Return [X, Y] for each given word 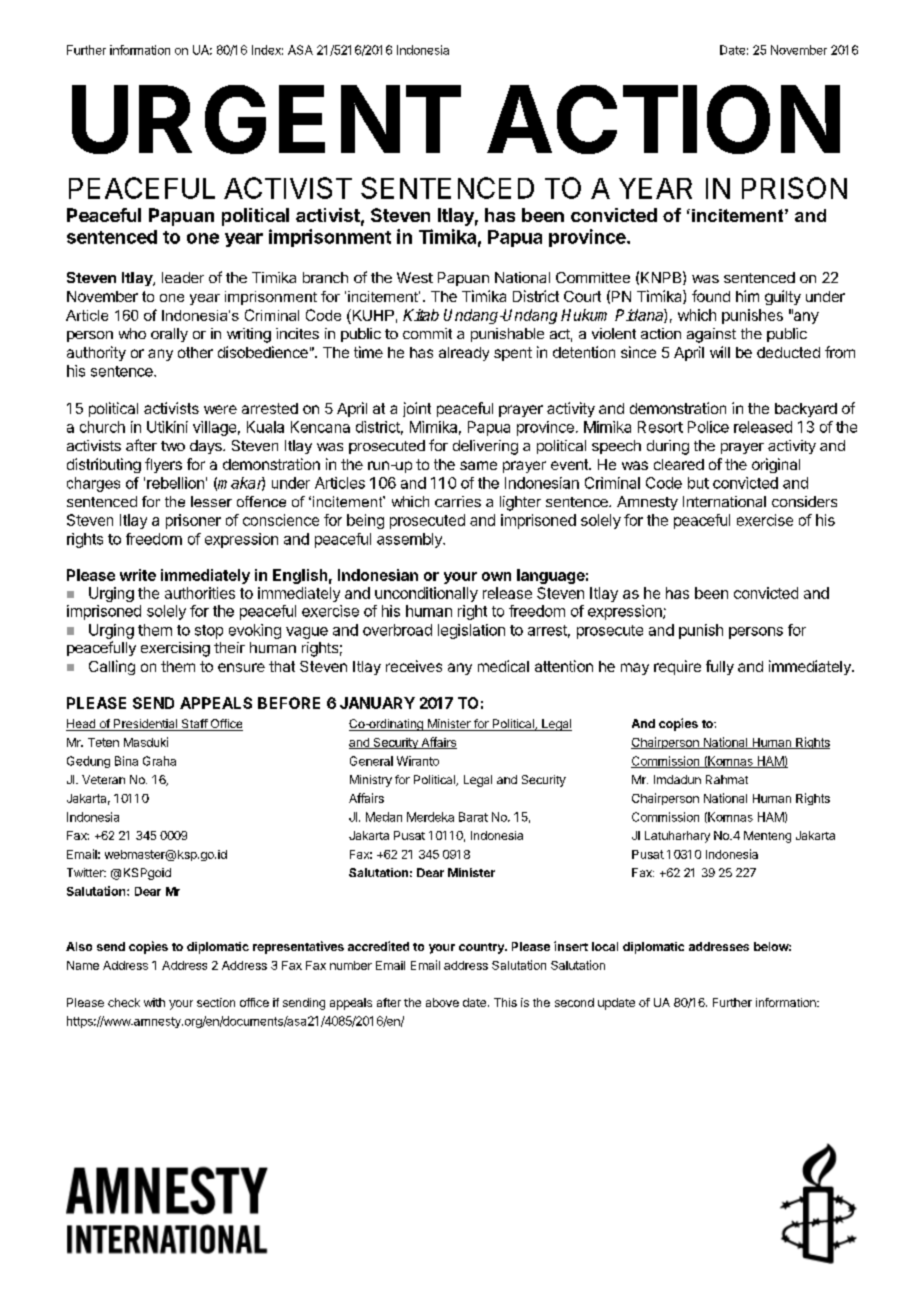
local [605, 946]
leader [183, 277]
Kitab [421, 315]
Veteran [103, 779]
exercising [175, 649]
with [154, 1002]
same [478, 465]
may [635, 669]
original [776, 465]
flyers [163, 465]
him [747, 296]
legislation [471, 631]
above [442, 1002]
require [677, 667]
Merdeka [430, 817]
